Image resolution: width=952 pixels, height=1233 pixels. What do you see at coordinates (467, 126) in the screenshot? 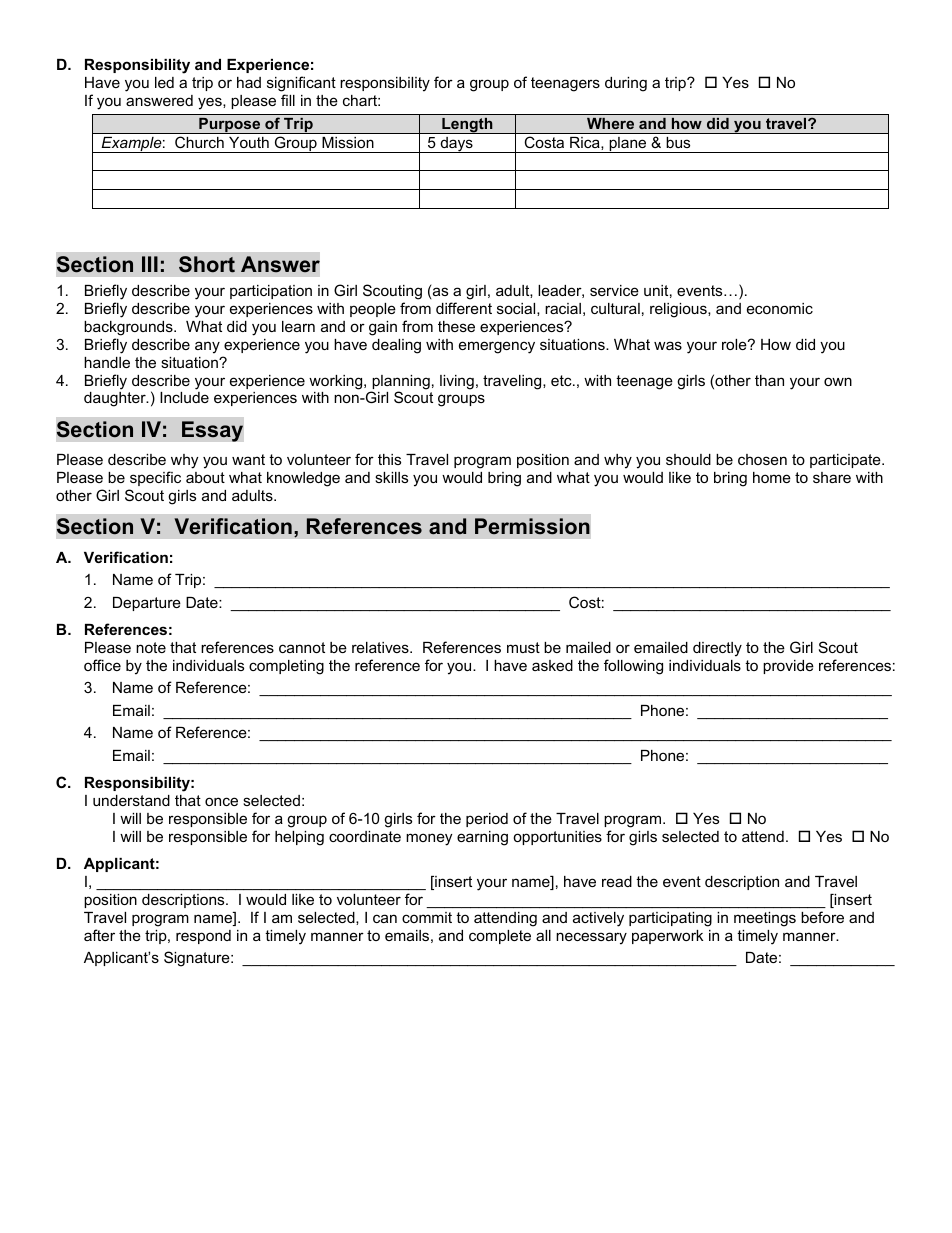
I see `Length` at bounding box center [467, 126].
